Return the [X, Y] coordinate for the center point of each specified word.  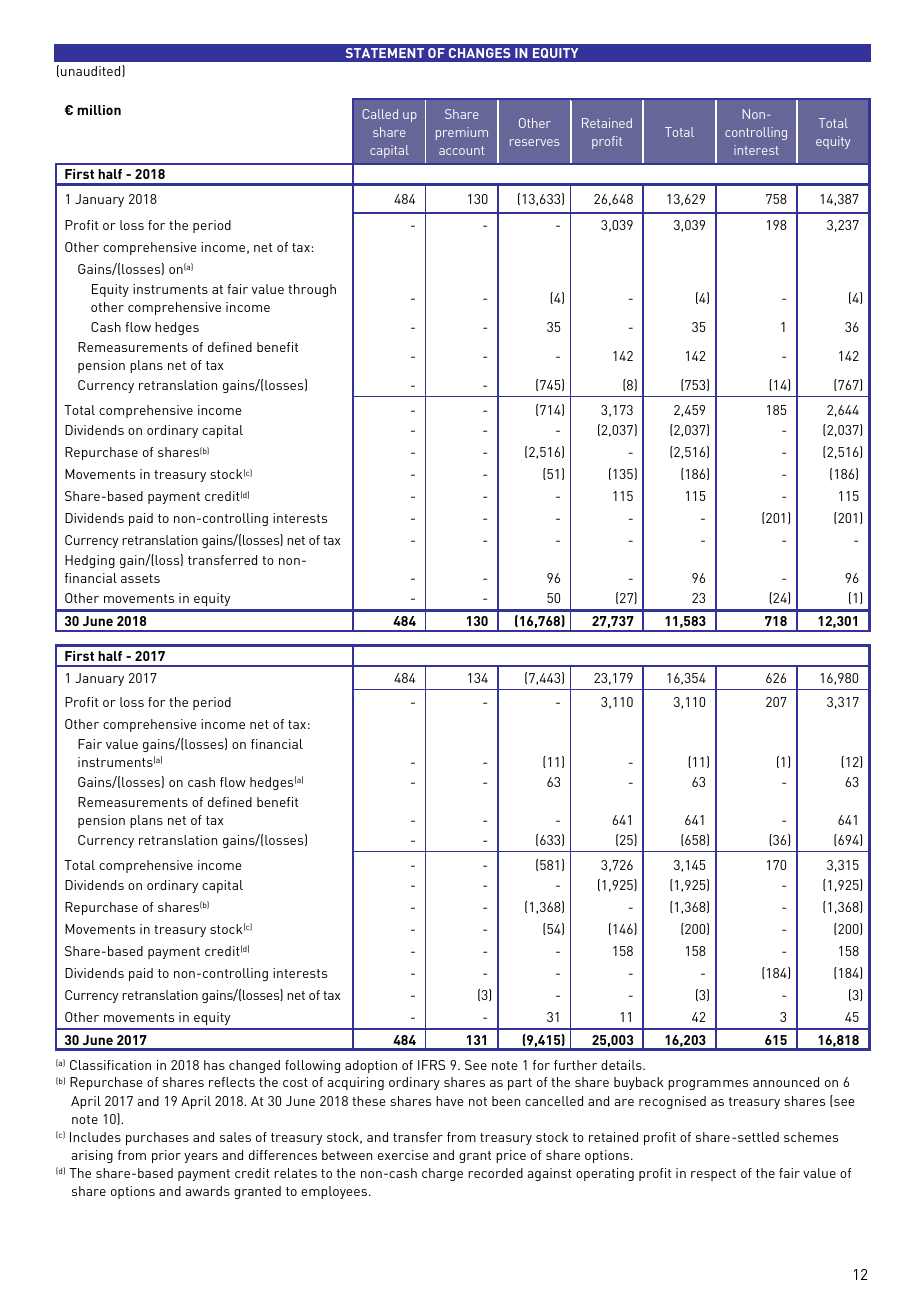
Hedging [90, 561]
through [312, 290]
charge [442, 1174]
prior [166, 1156]
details [622, 1065]
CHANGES [480, 53]
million [99, 110]
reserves [535, 142]
